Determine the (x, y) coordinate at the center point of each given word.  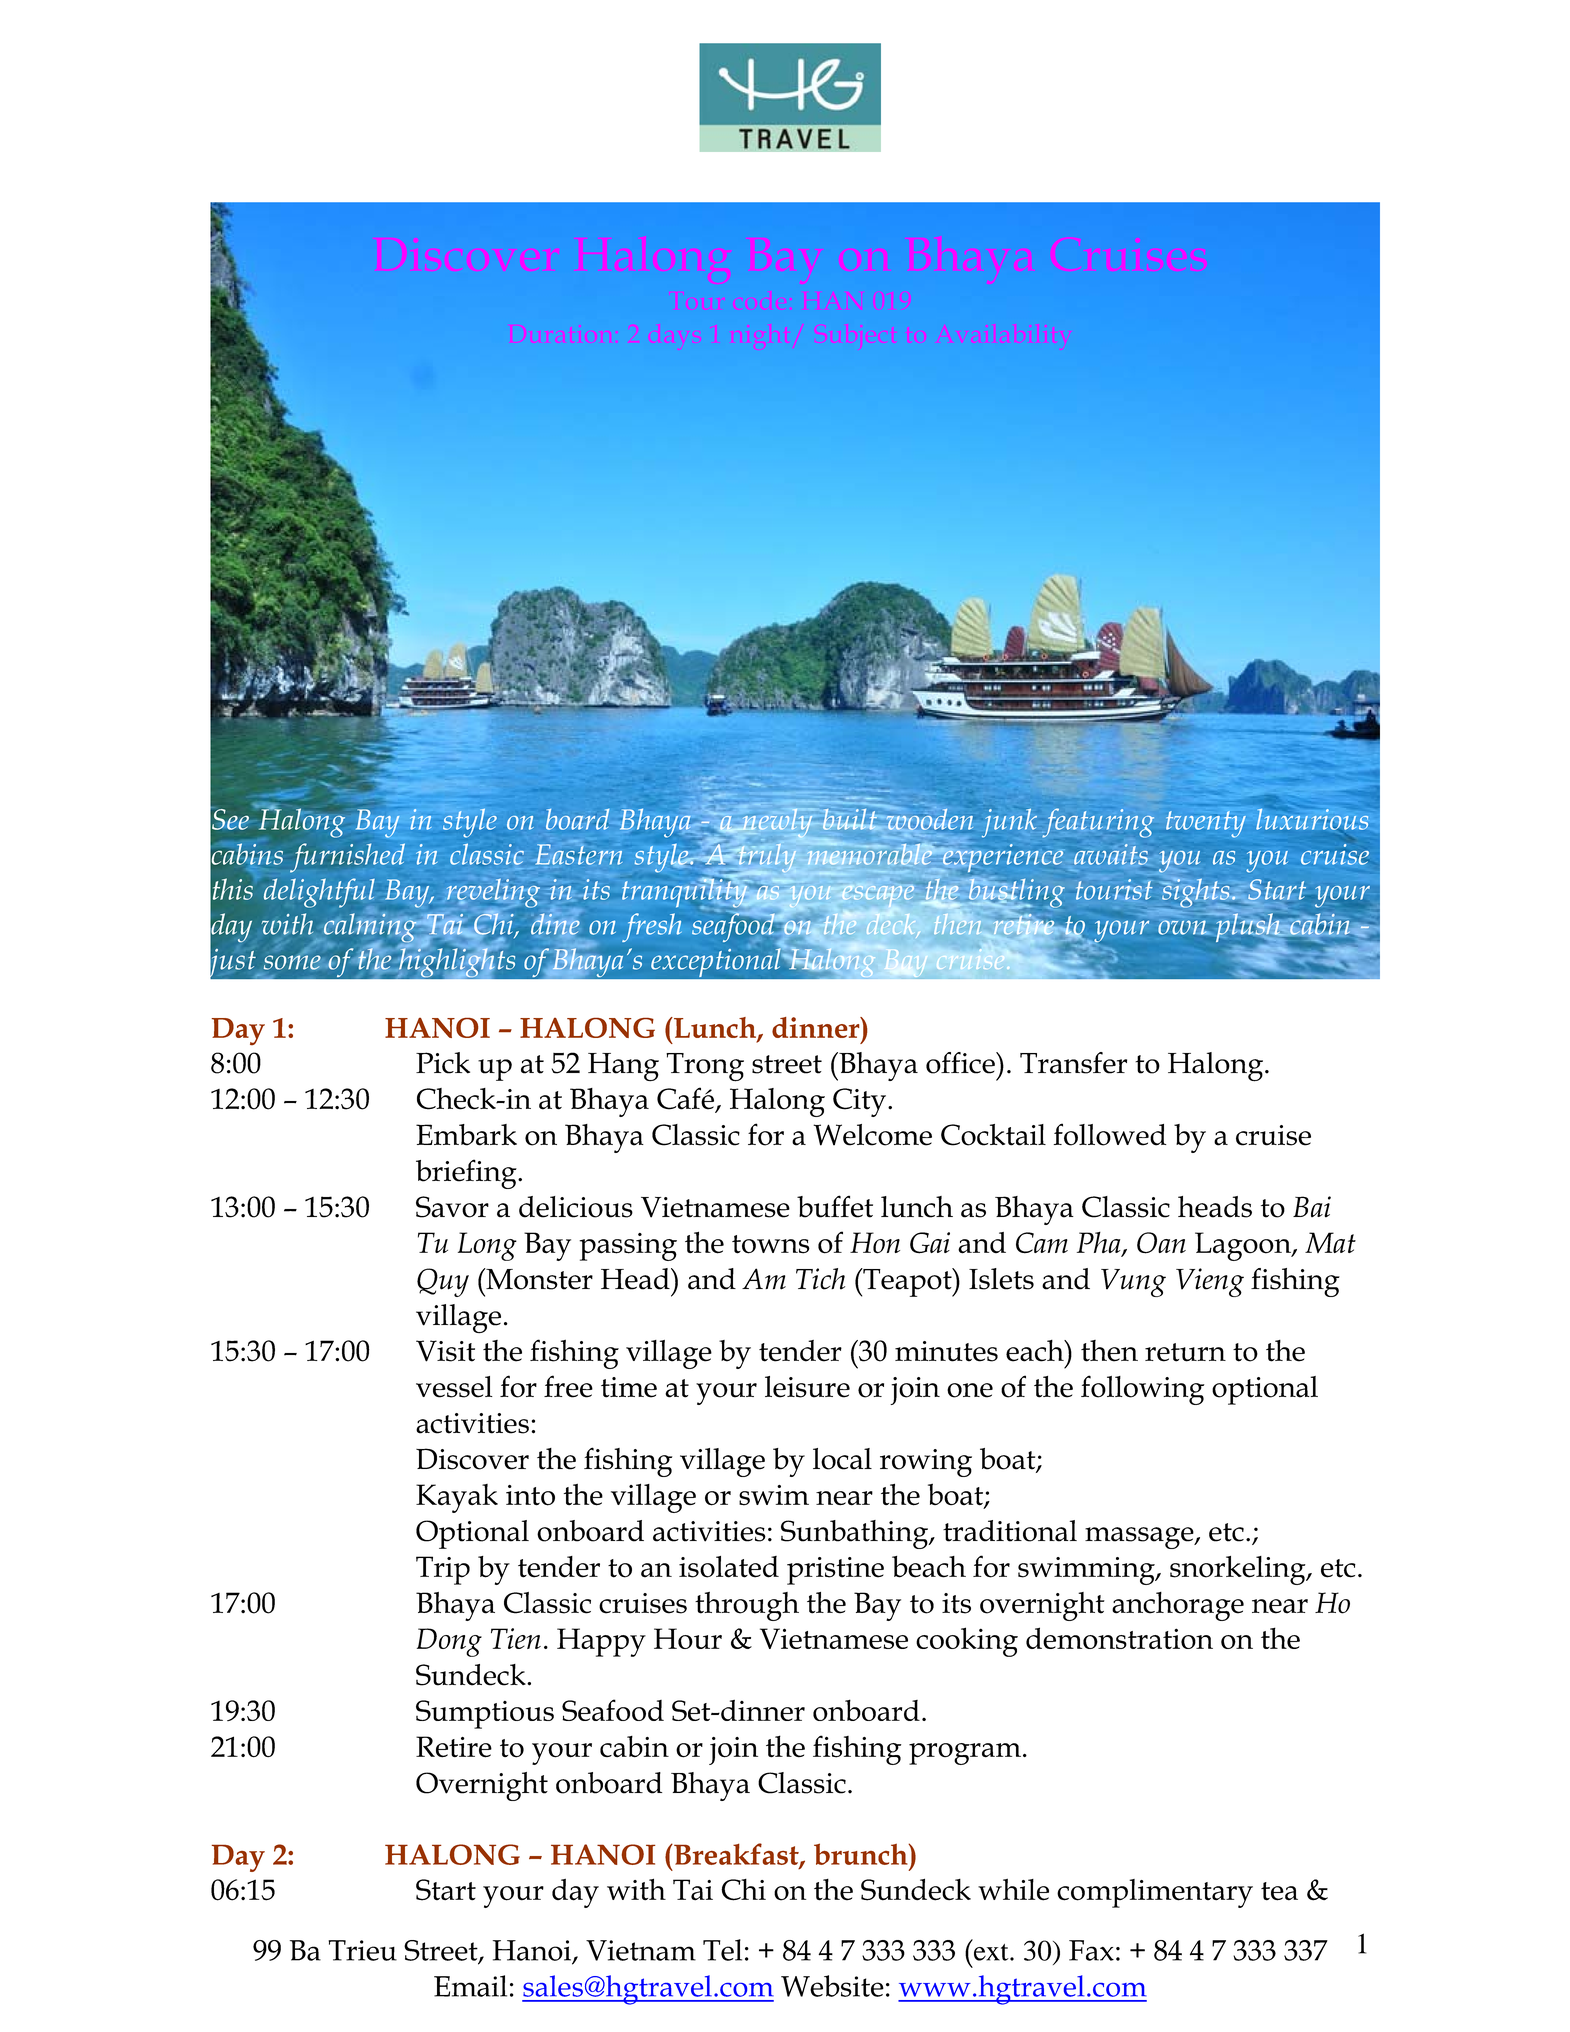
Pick (443, 1063)
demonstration (1119, 1638)
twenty (1206, 824)
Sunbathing (856, 1534)
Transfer (1073, 1063)
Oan (1161, 1243)
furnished (347, 858)
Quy (443, 1282)
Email (470, 1986)
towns (771, 1244)
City (861, 1102)
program (965, 1754)
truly (766, 857)
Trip (443, 1570)
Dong (449, 1642)
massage (1140, 1538)
